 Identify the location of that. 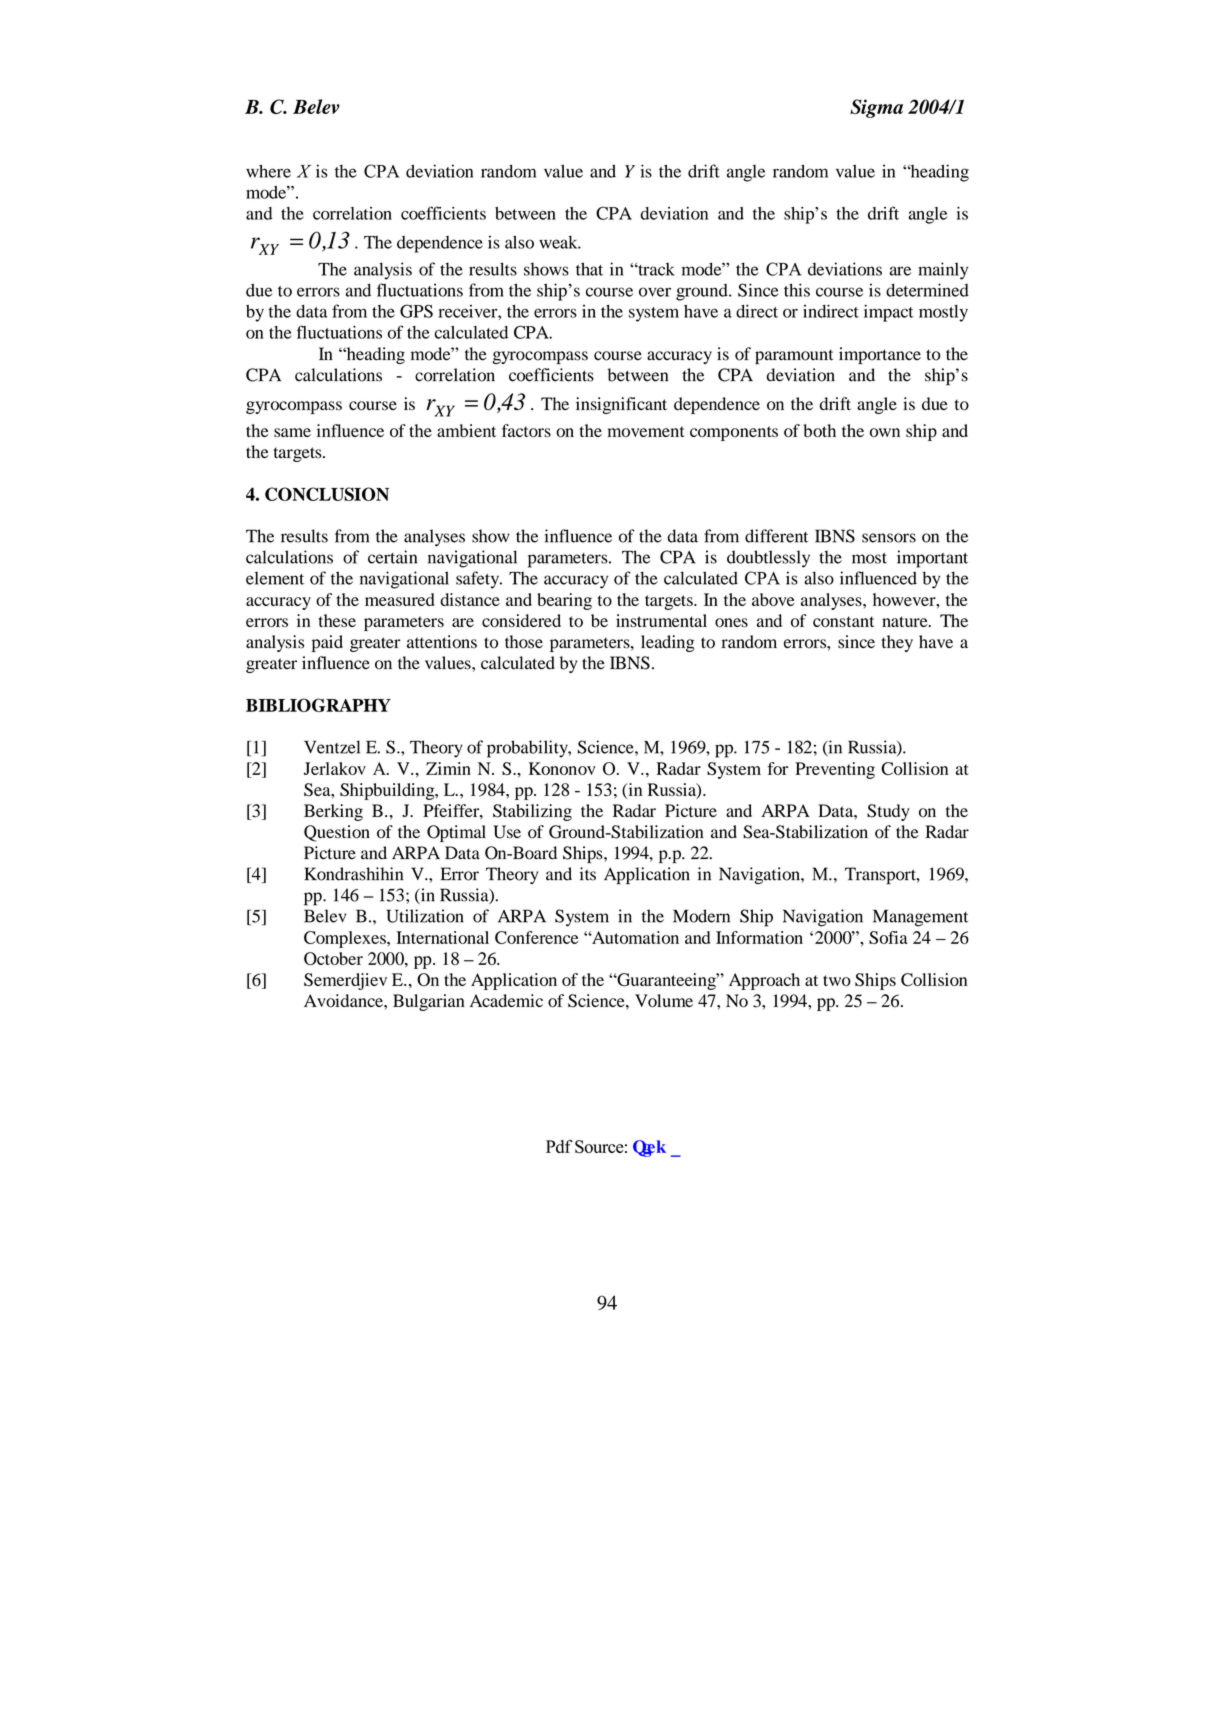
(589, 269).
